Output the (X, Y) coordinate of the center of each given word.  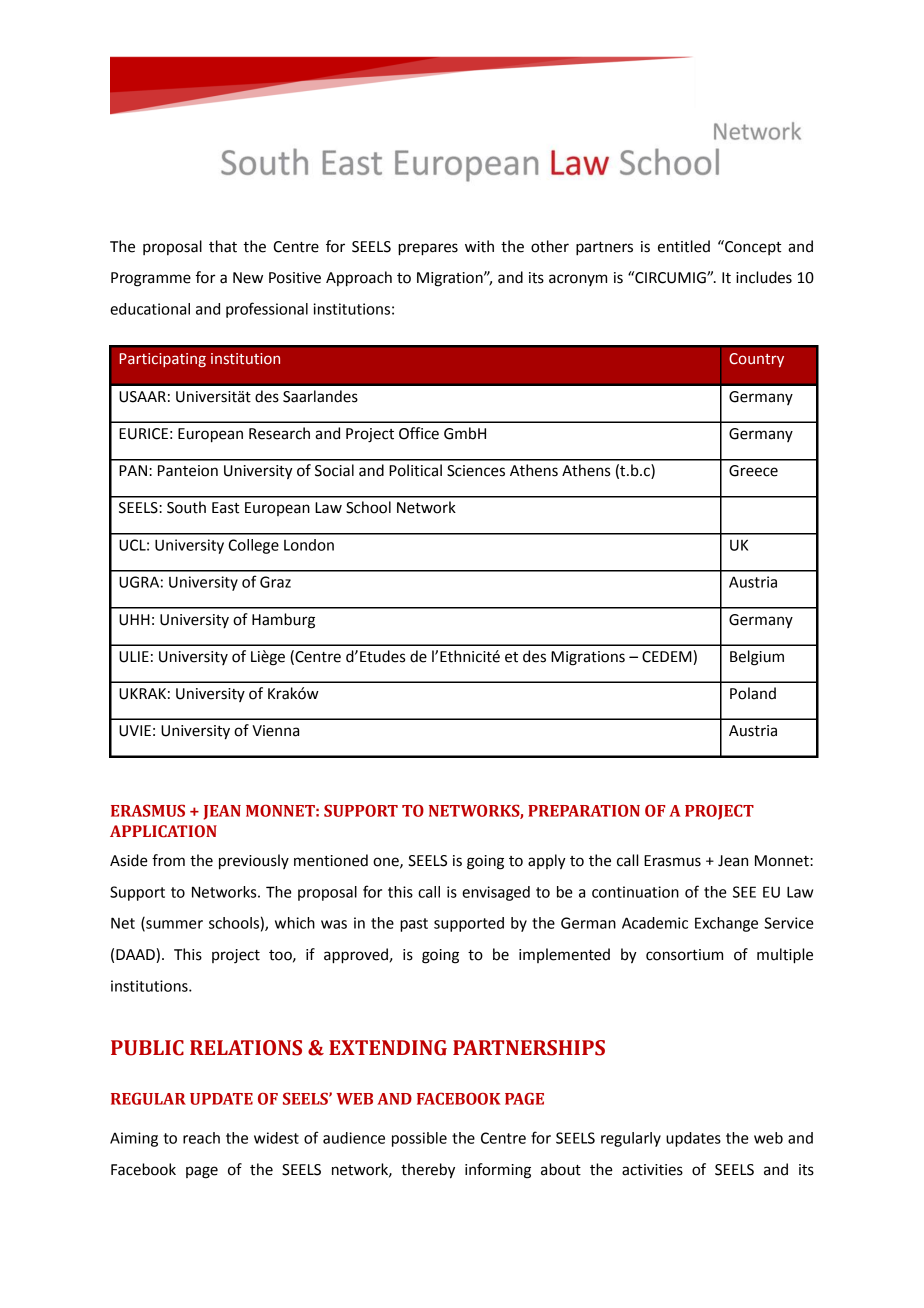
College (253, 546)
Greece (753, 471)
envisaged (496, 893)
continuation (635, 892)
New (248, 278)
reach (201, 1138)
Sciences (476, 471)
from (168, 860)
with (479, 246)
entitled (684, 246)
